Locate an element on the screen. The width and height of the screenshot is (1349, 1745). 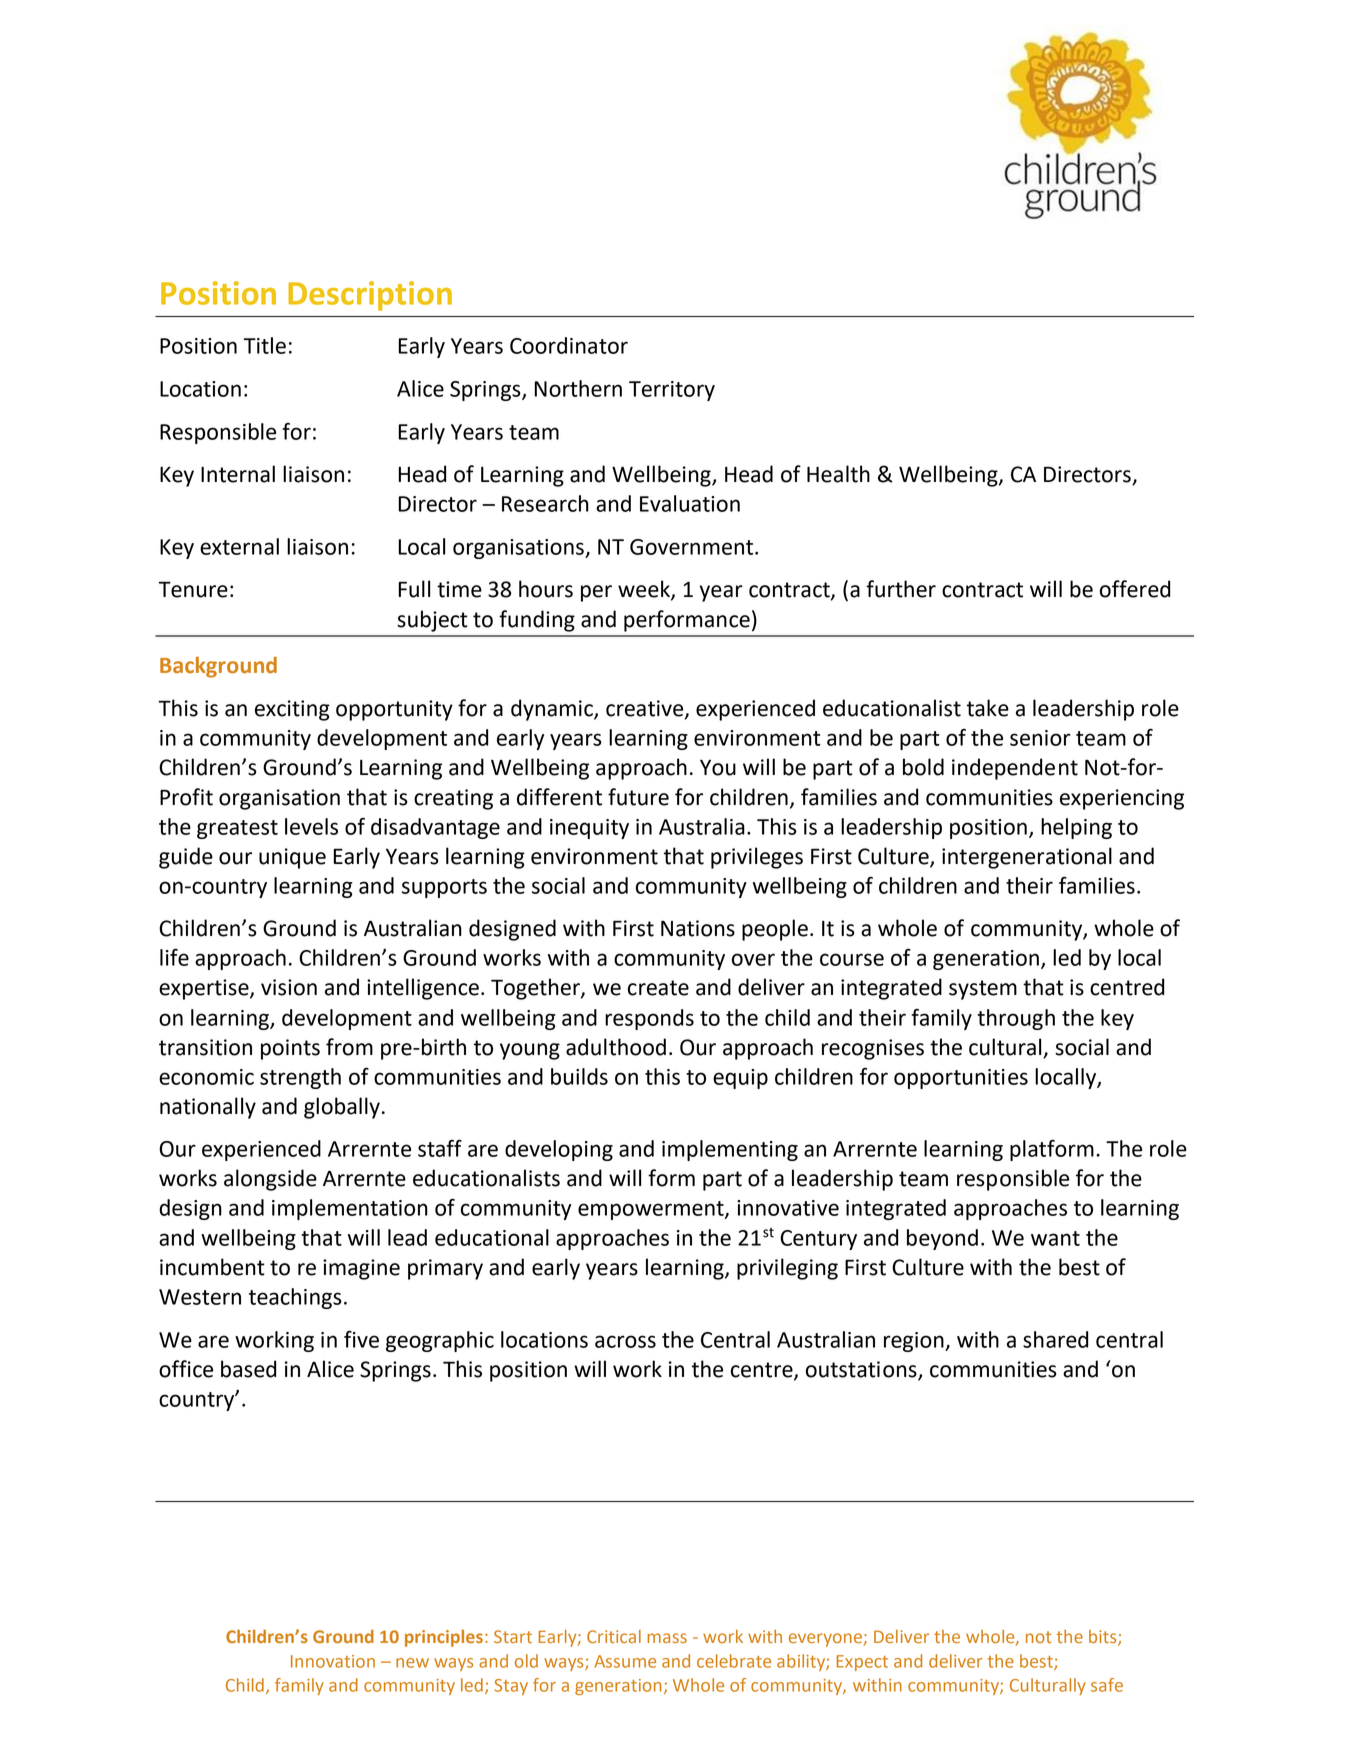
bits is located at coordinates (1104, 1638).
